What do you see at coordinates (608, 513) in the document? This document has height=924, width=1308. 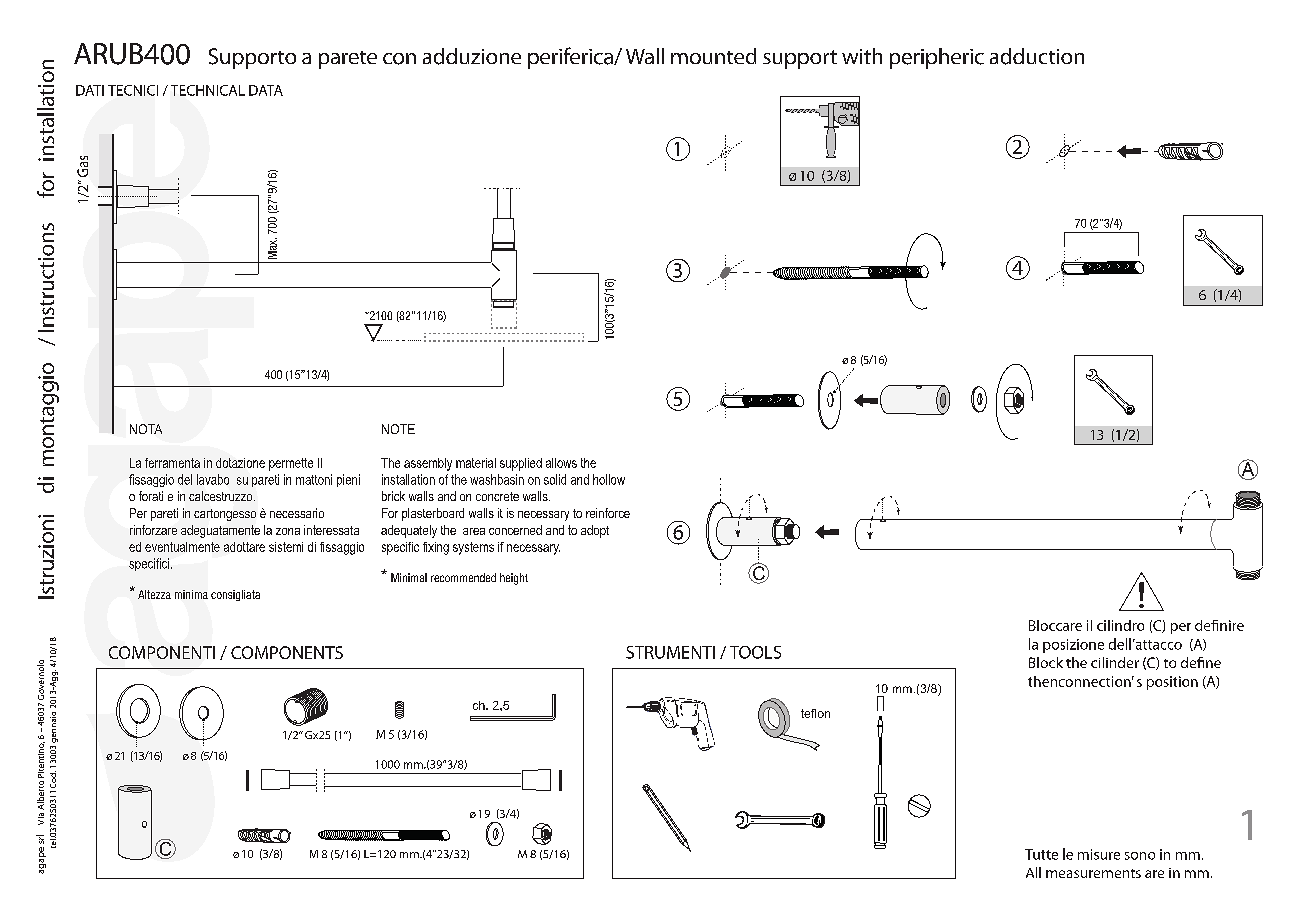 I see `reinforce` at bounding box center [608, 513].
